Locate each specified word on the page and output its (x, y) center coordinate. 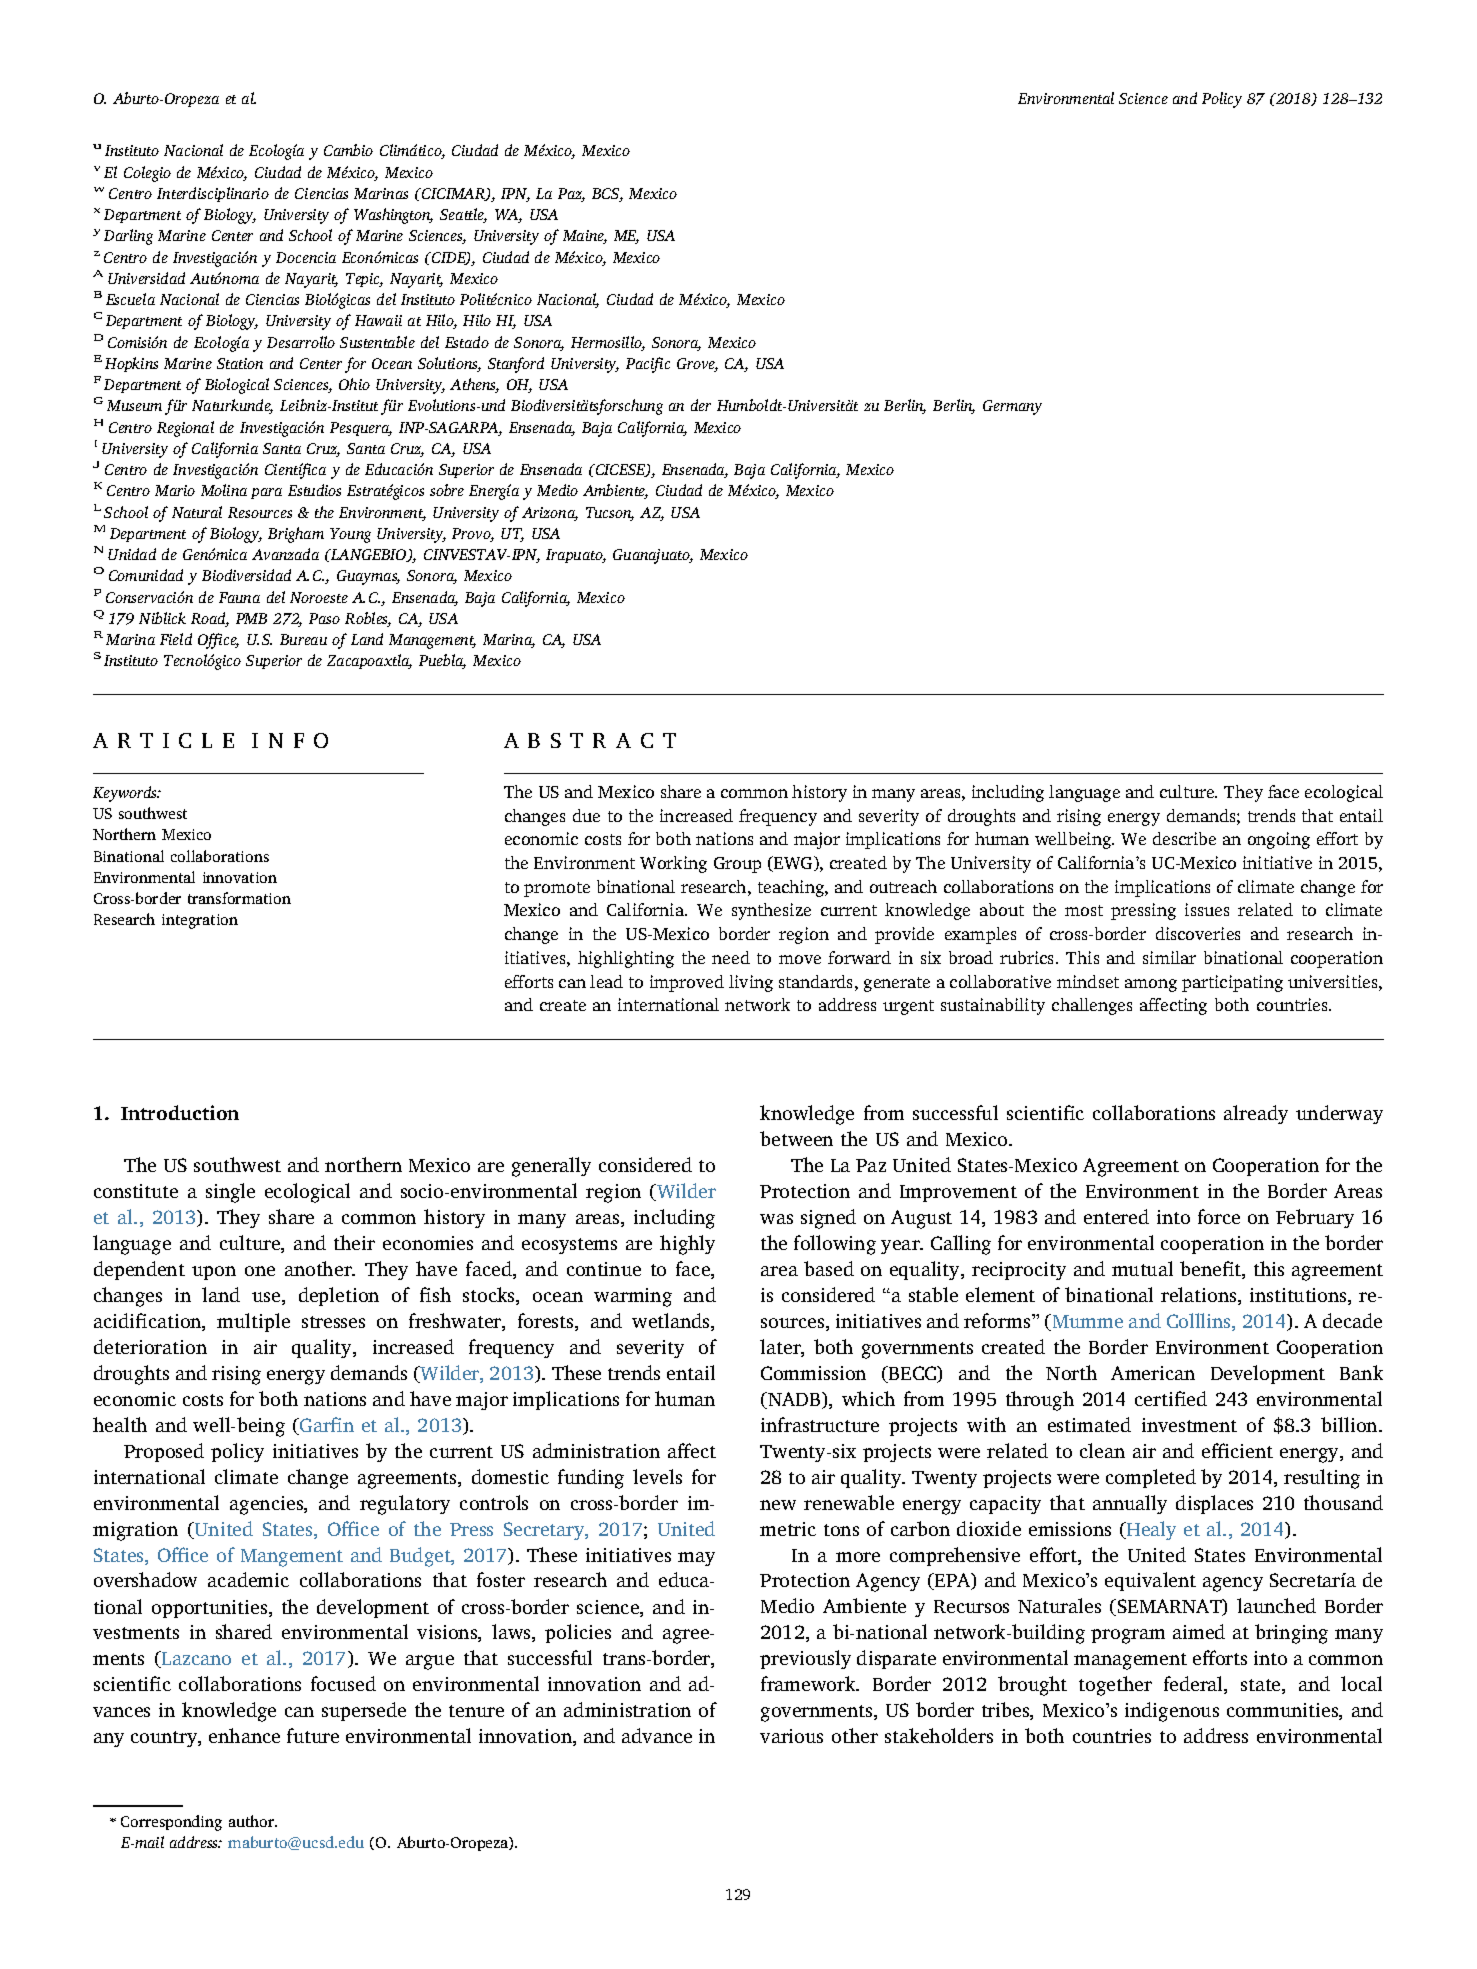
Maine (585, 237)
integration (200, 921)
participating (1232, 983)
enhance (244, 1735)
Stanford (516, 365)
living (751, 983)
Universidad (146, 278)
